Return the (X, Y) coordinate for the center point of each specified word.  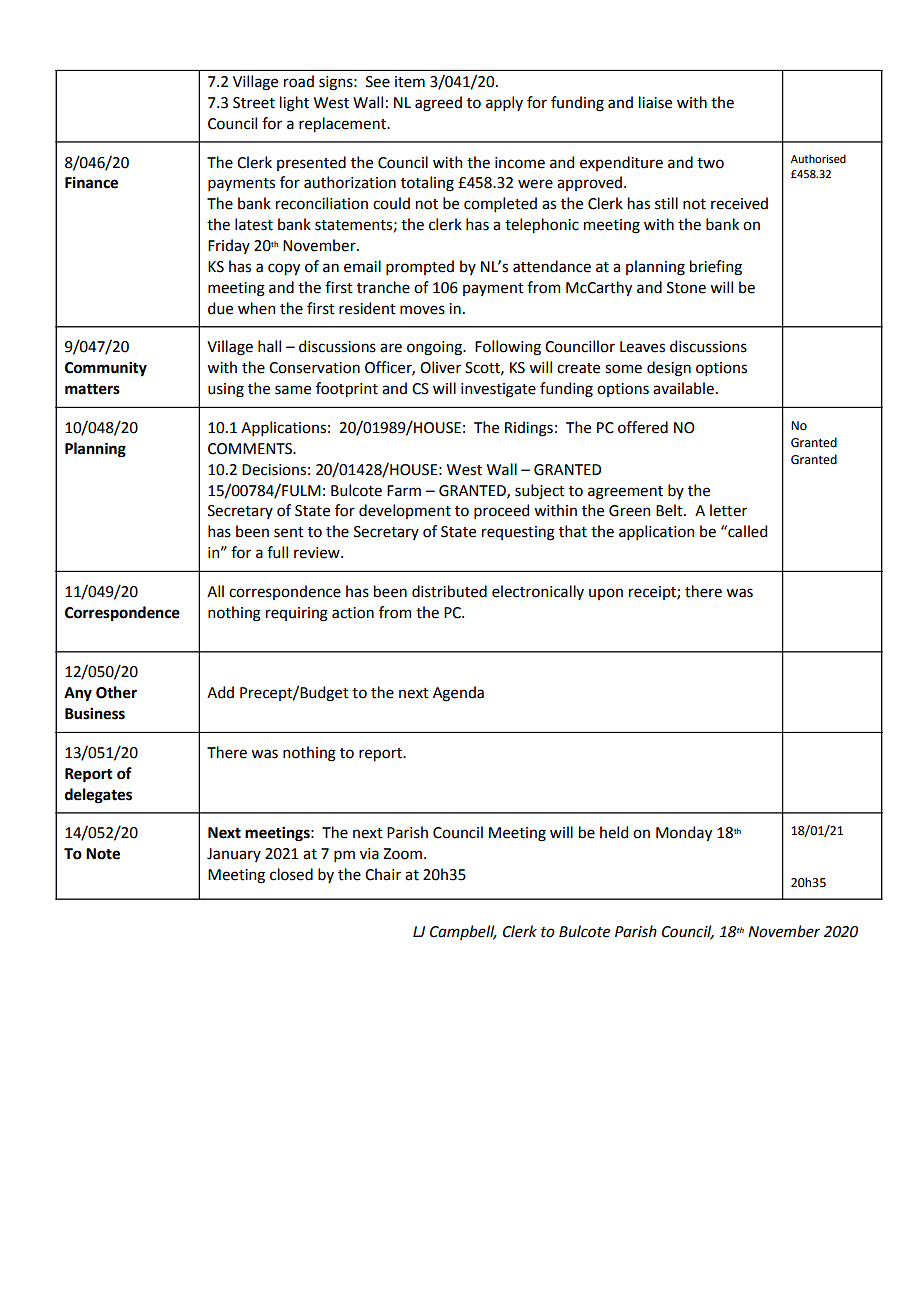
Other (116, 692)
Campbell (463, 932)
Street (254, 103)
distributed (449, 591)
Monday (684, 833)
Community (106, 369)
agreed (438, 104)
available (683, 388)
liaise (655, 102)
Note (103, 854)
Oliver (440, 367)
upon (606, 594)
